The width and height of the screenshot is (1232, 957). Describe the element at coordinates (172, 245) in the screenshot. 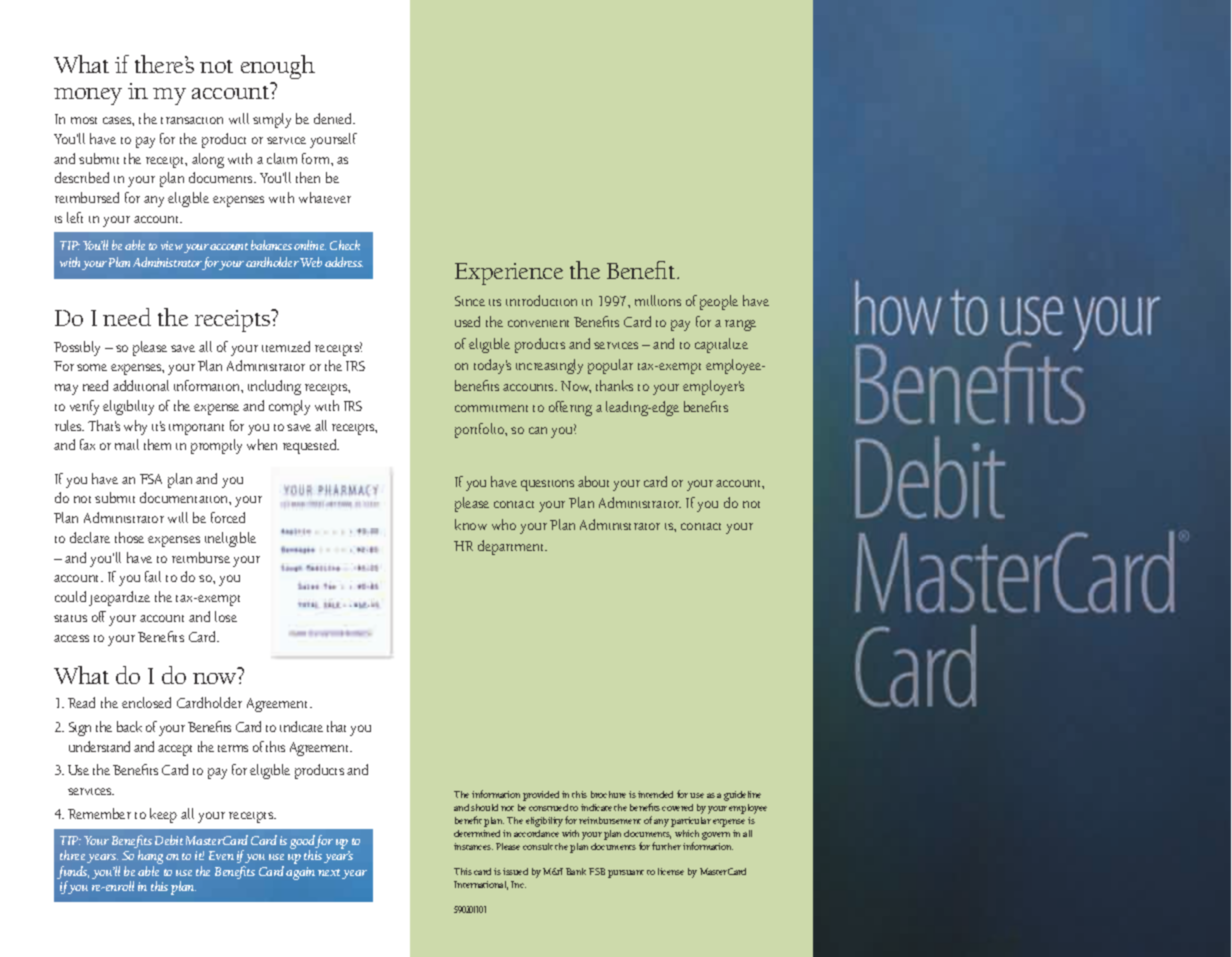

I see `view` at that location.
